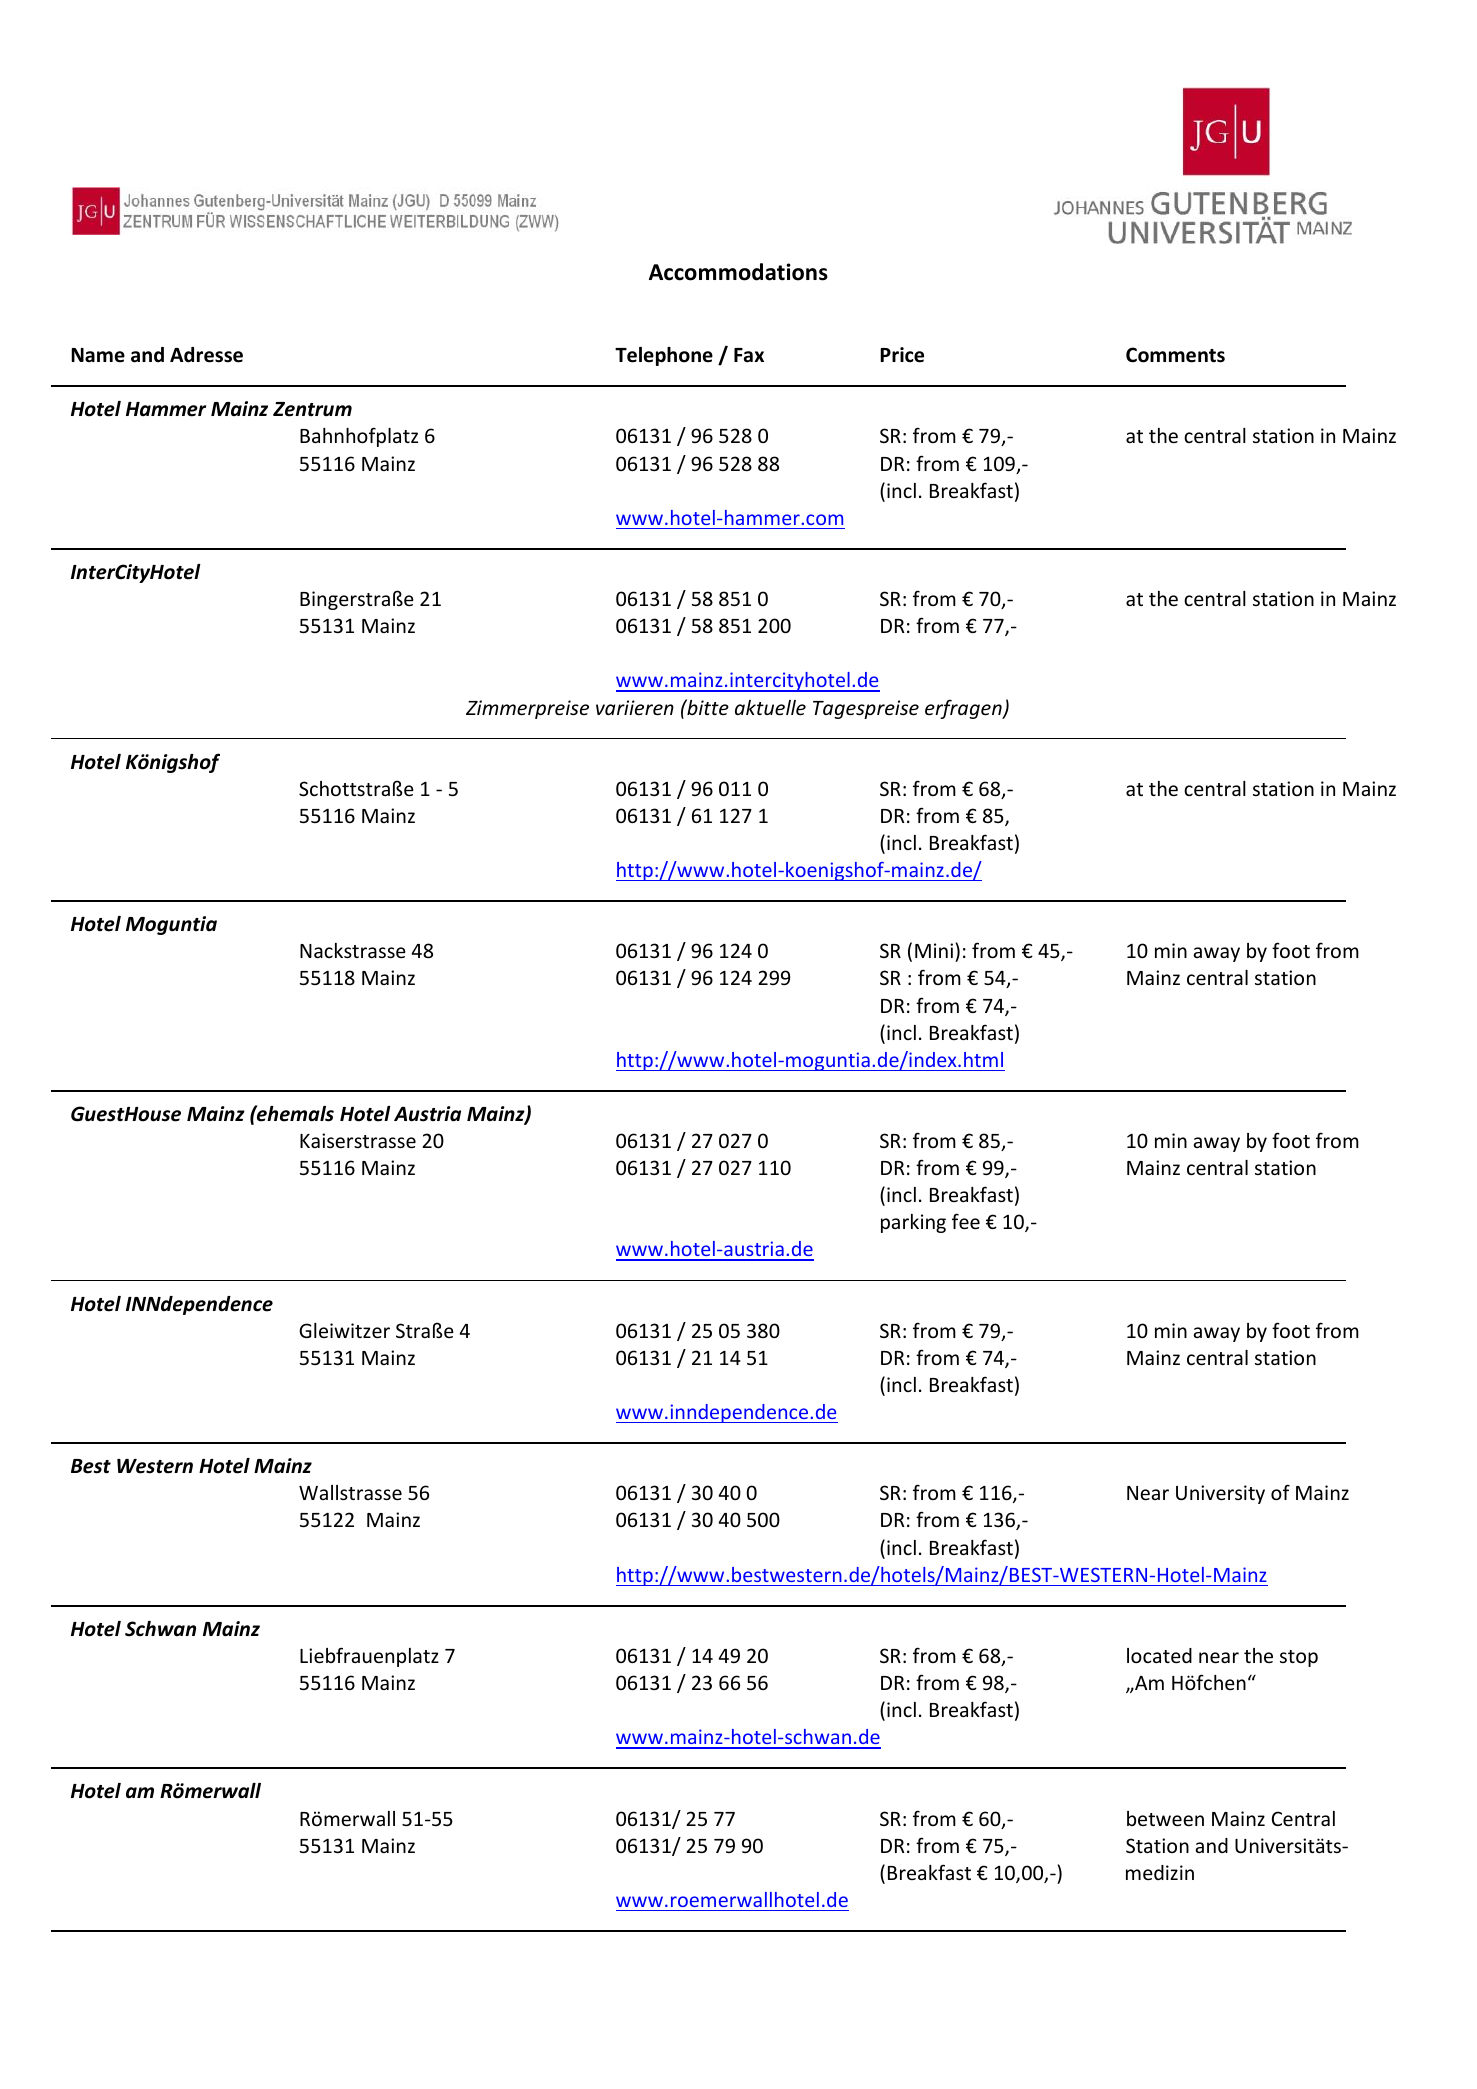  What do you see at coordinates (664, 356) in the page?
I see `Telephone` at bounding box center [664, 356].
